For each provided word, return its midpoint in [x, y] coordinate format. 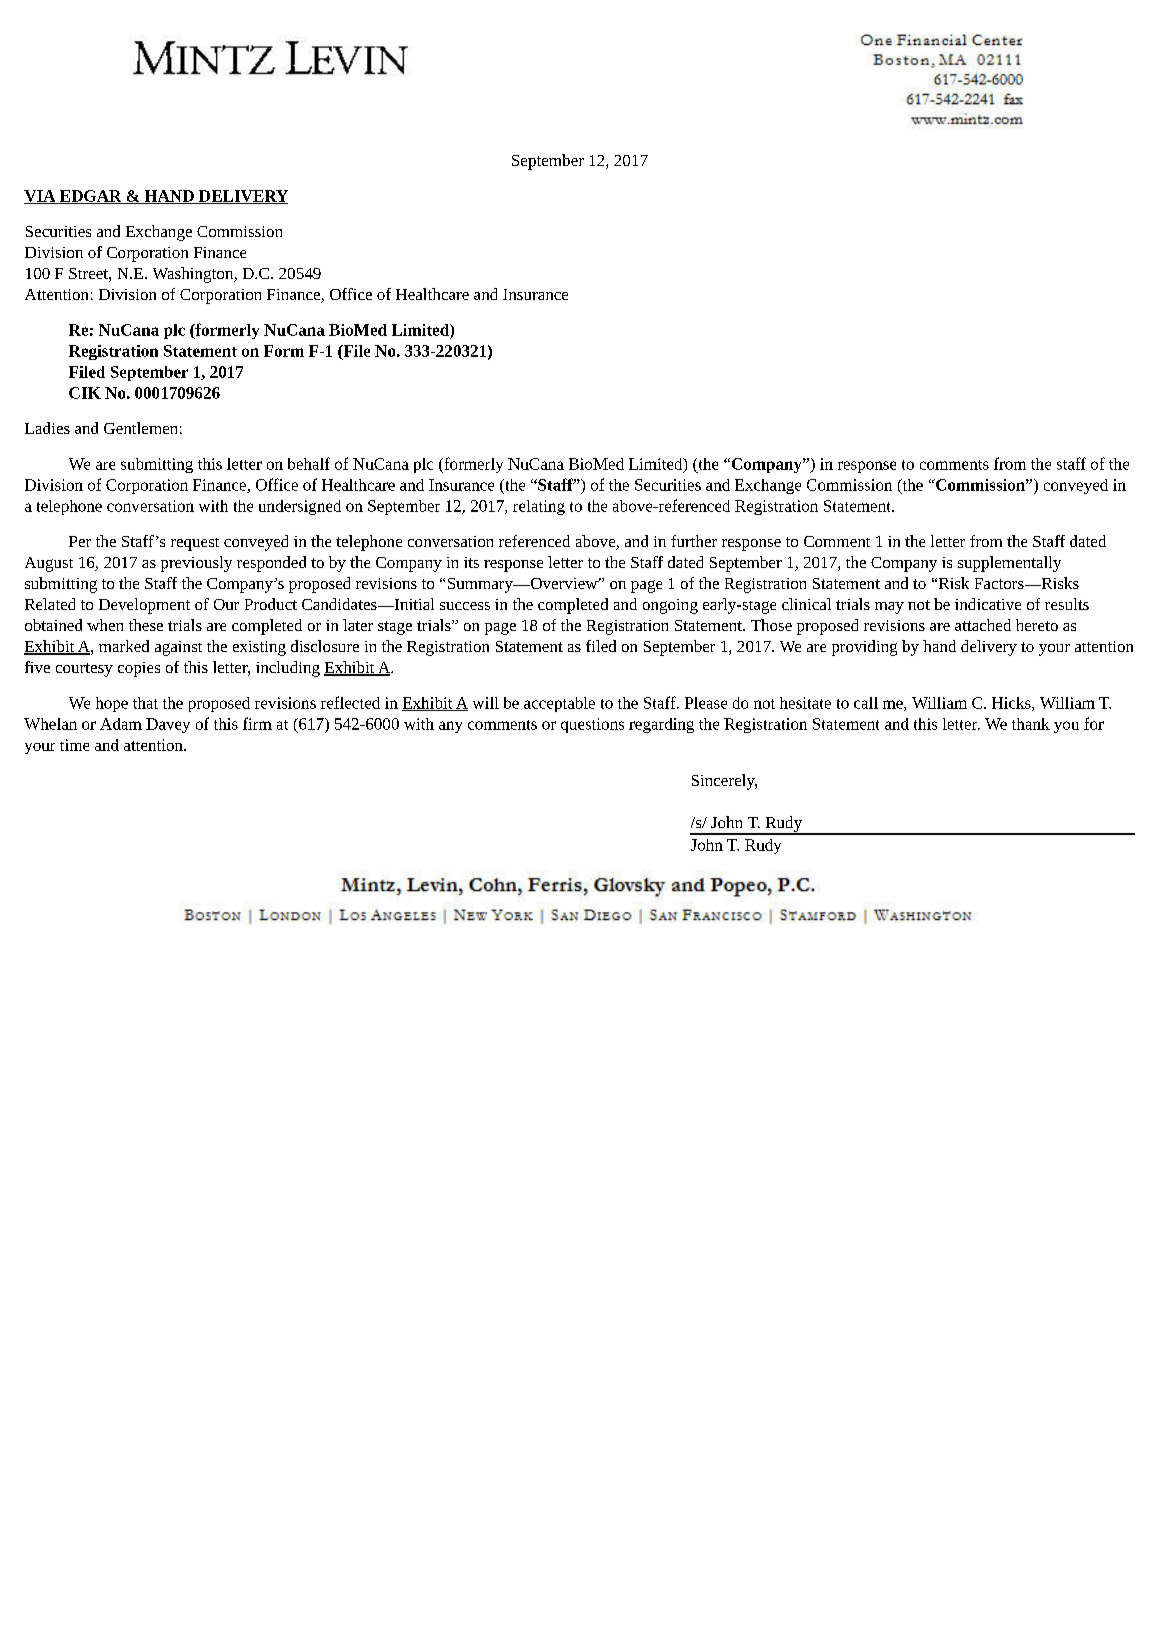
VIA [41, 197]
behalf [309, 463]
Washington [194, 275]
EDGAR [91, 197]
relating [539, 507]
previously [196, 564]
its [471, 562]
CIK [85, 393]
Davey [168, 725]
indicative [988, 604]
